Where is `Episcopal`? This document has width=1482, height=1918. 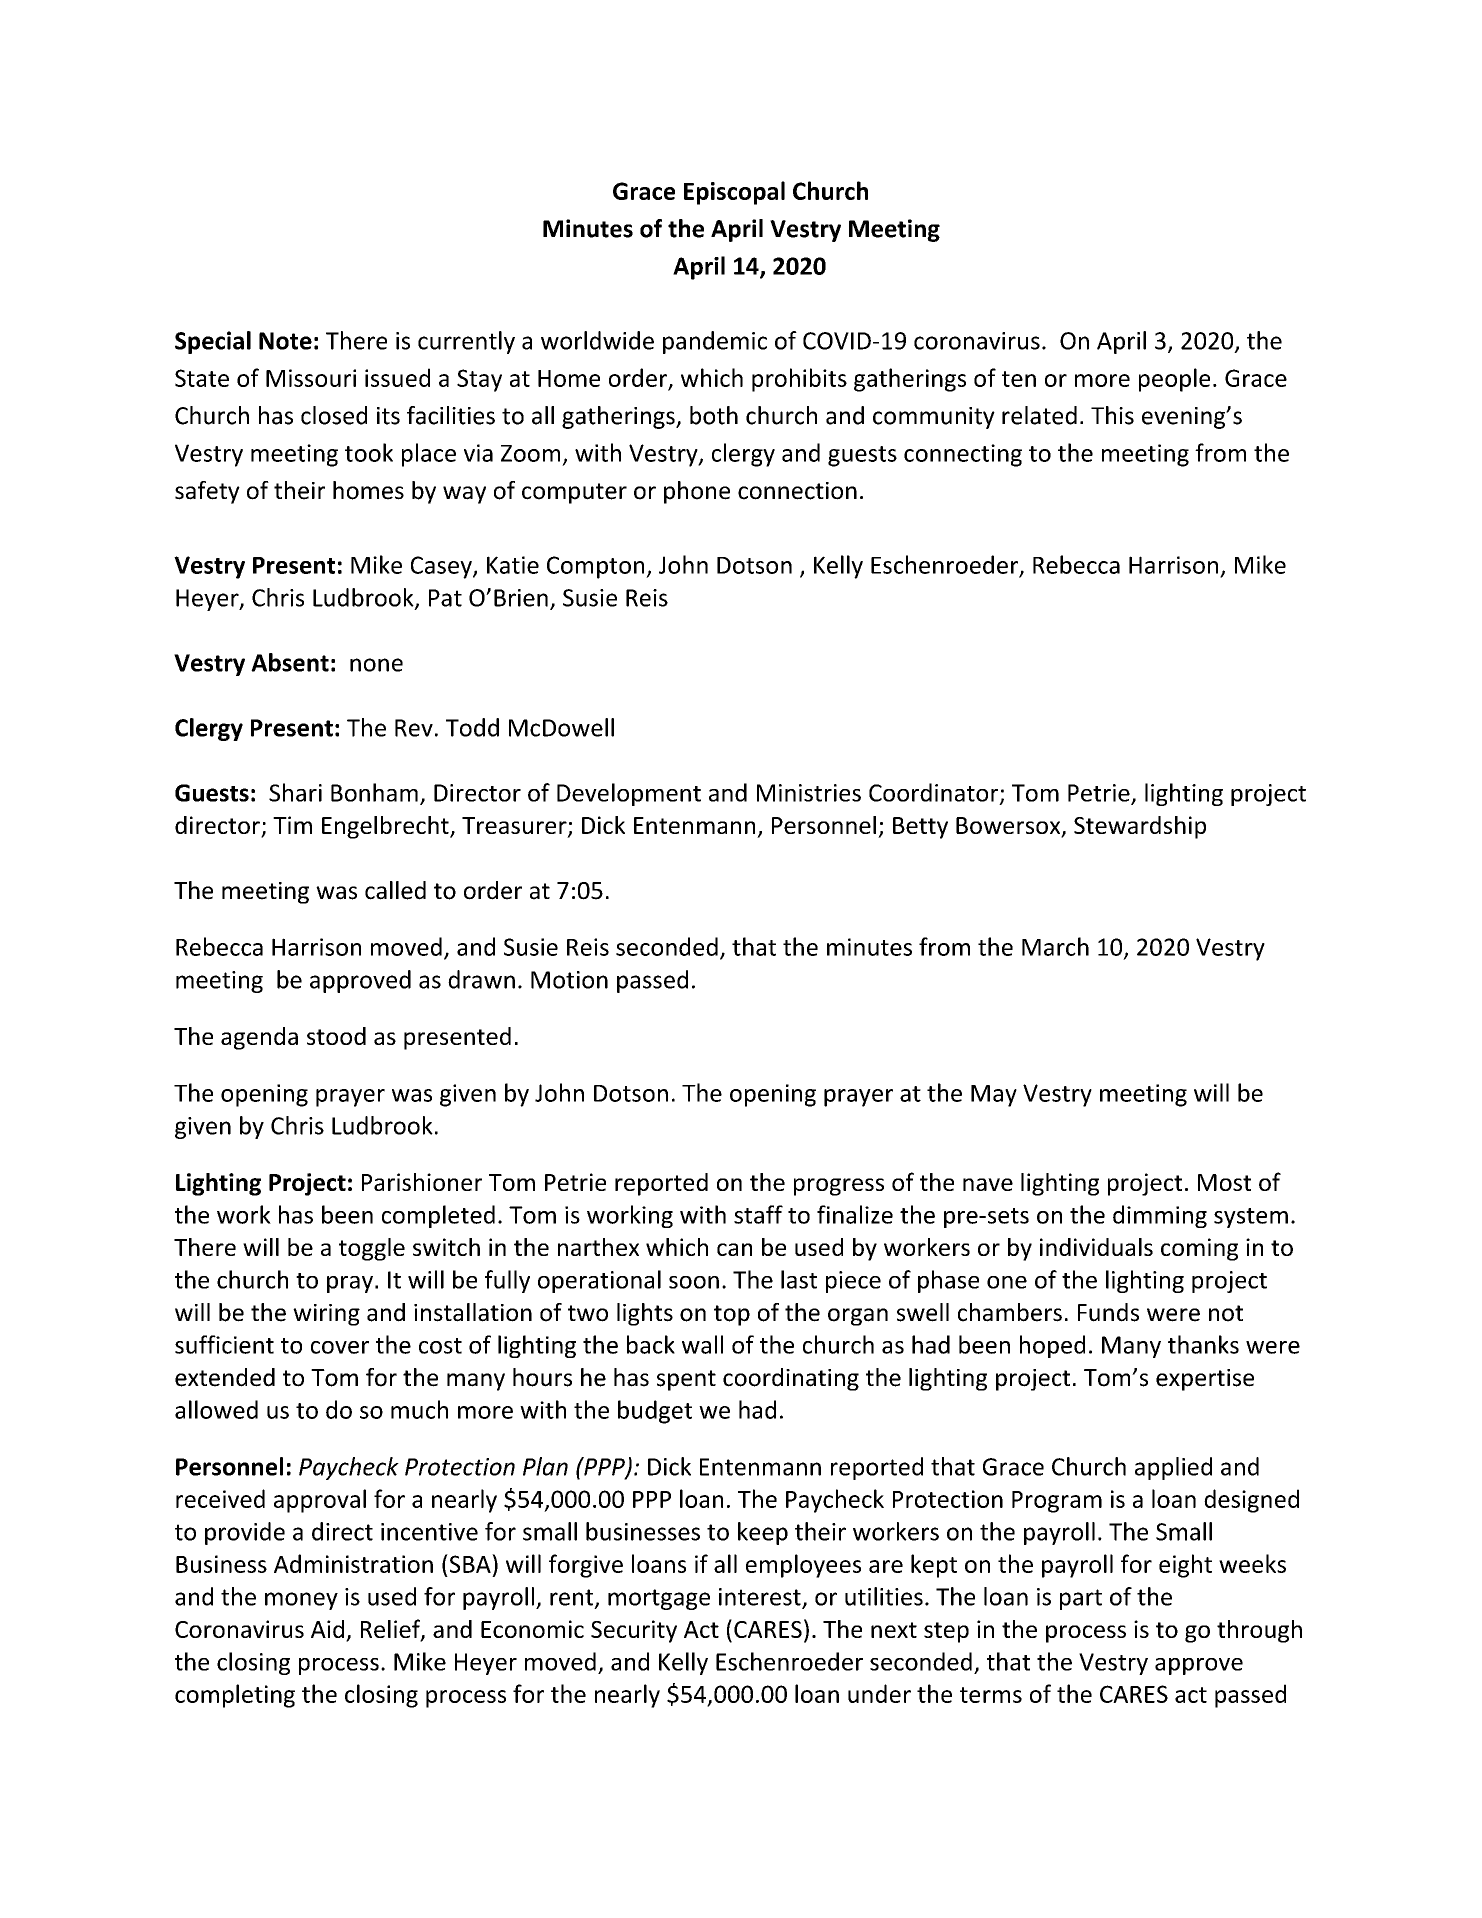 Episcopal is located at coordinates (734, 193).
